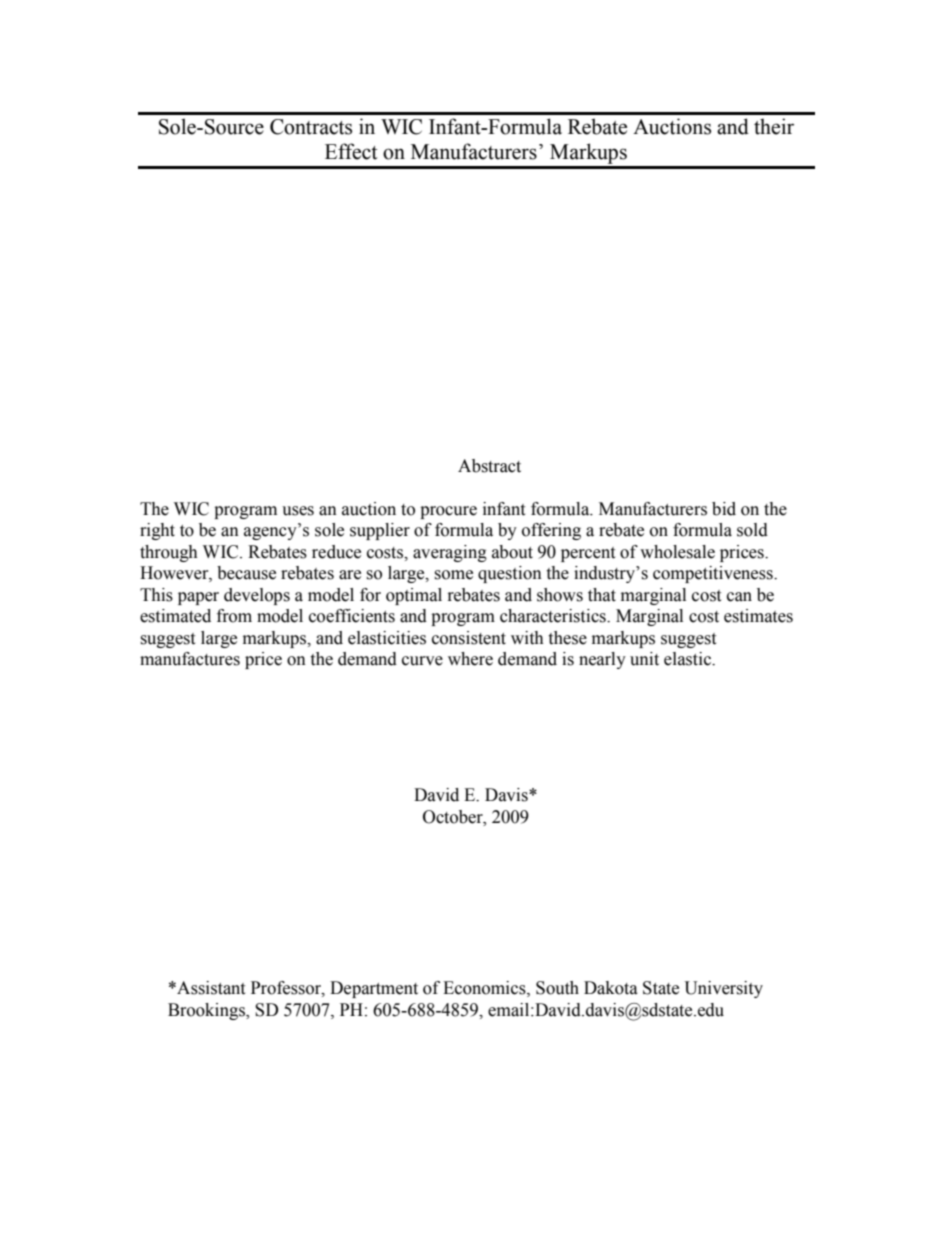 This document has width=952, height=1233. Describe the element at coordinates (374, 989) in the document. I see `Department` at that location.
